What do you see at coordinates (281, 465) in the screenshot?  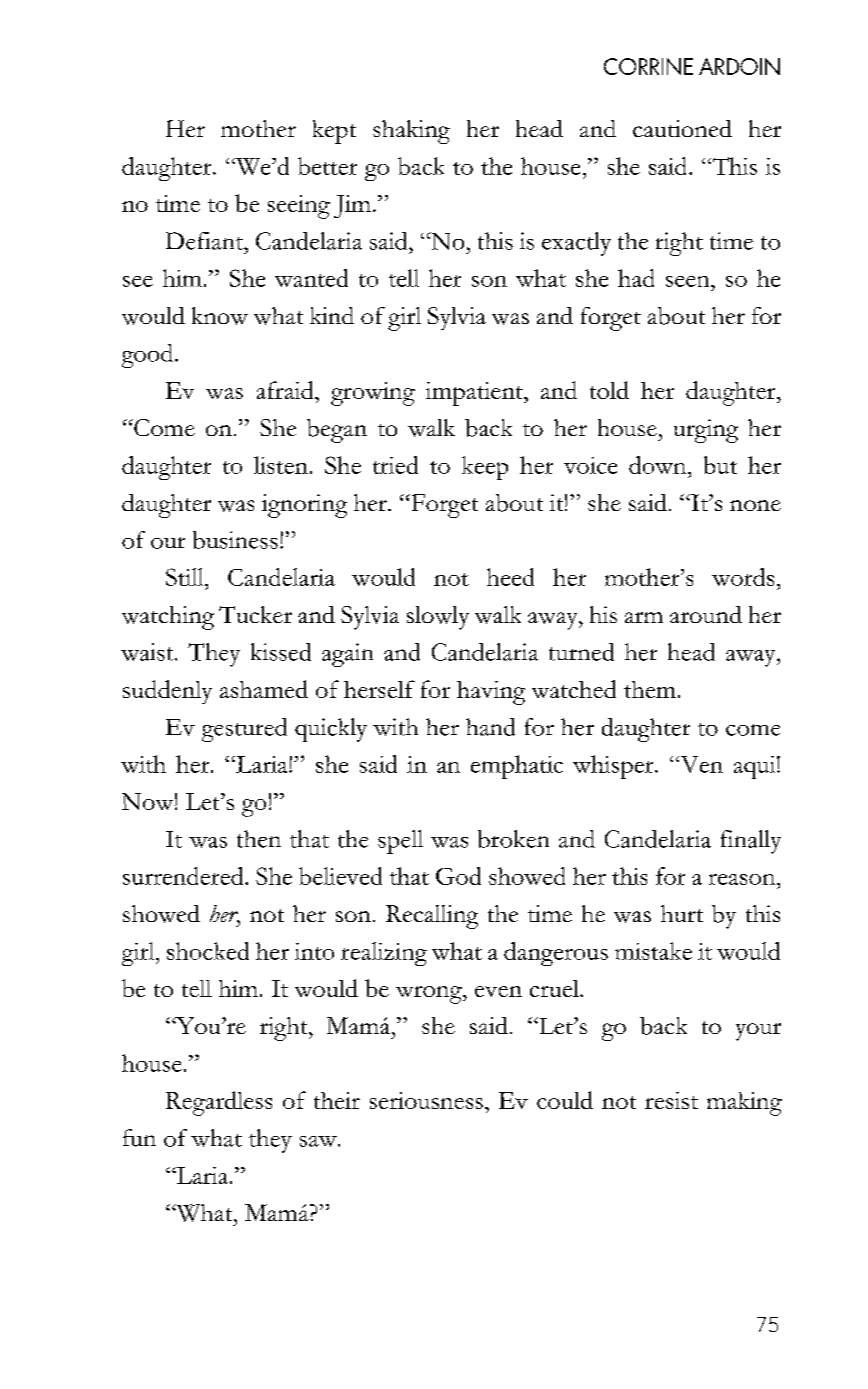 I see `listen` at bounding box center [281, 465].
